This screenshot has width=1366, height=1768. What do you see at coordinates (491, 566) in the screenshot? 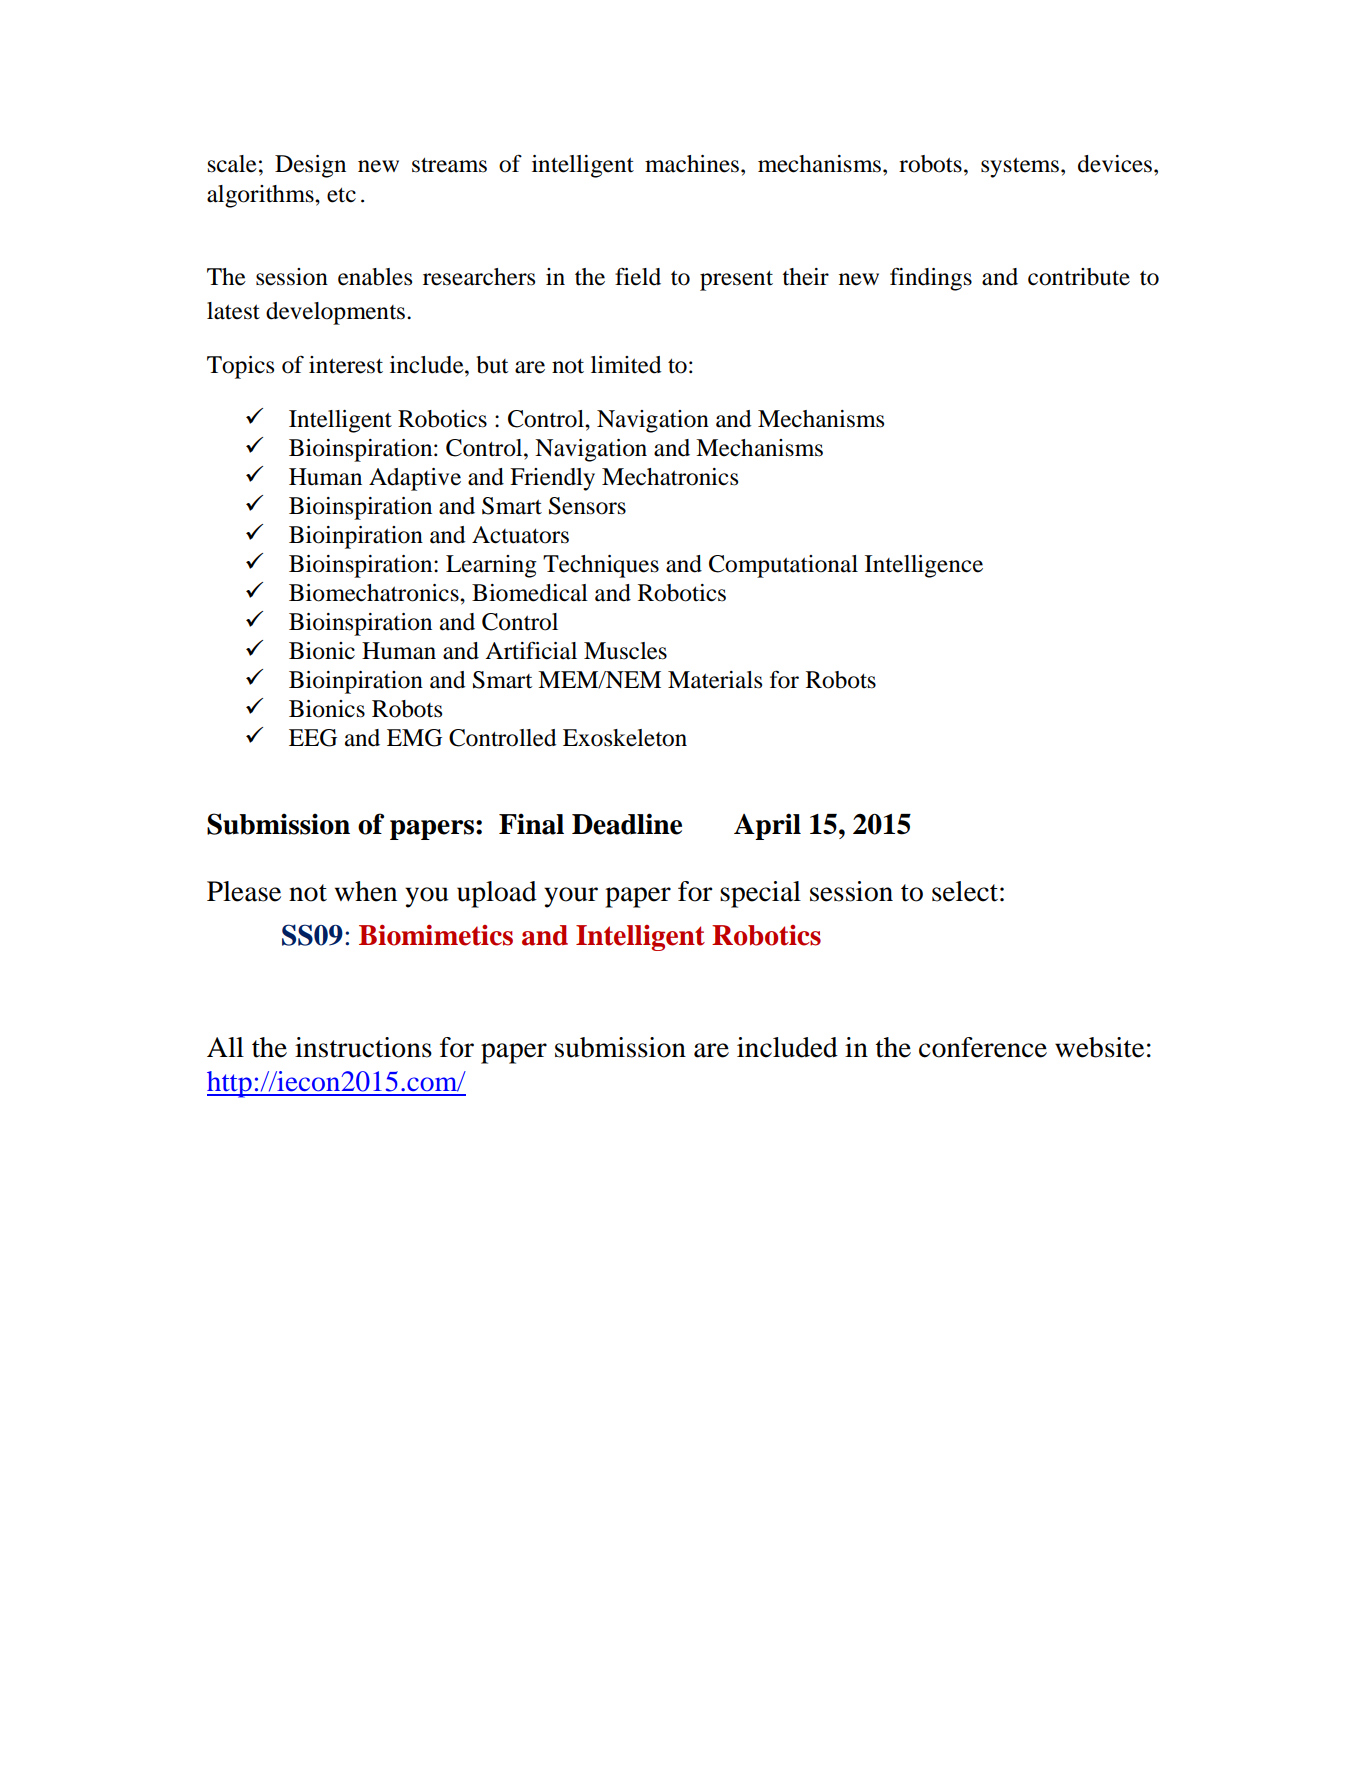
I see `Learning` at bounding box center [491, 566].
